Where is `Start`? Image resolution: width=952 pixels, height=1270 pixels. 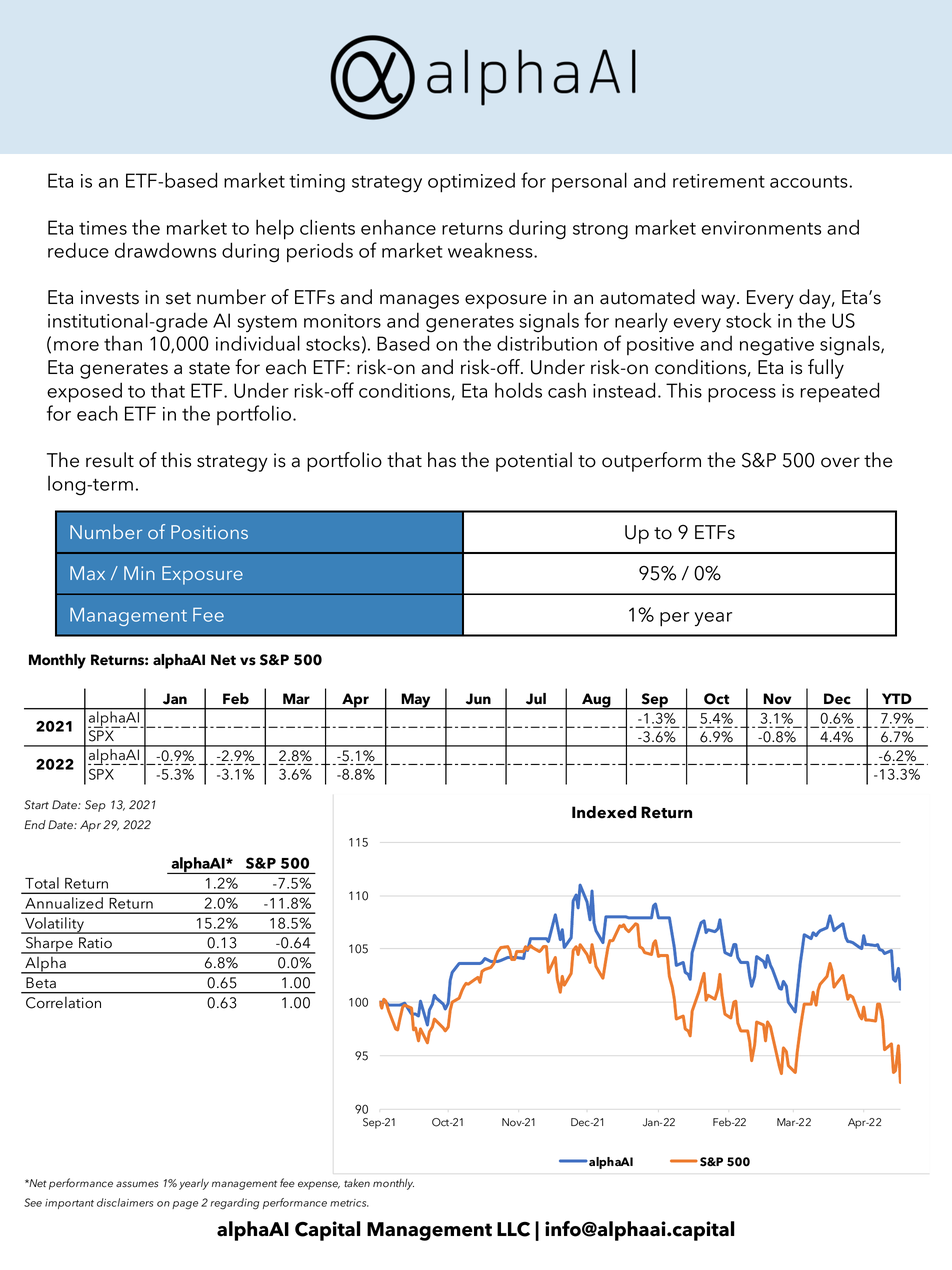 Start is located at coordinates (36, 805).
